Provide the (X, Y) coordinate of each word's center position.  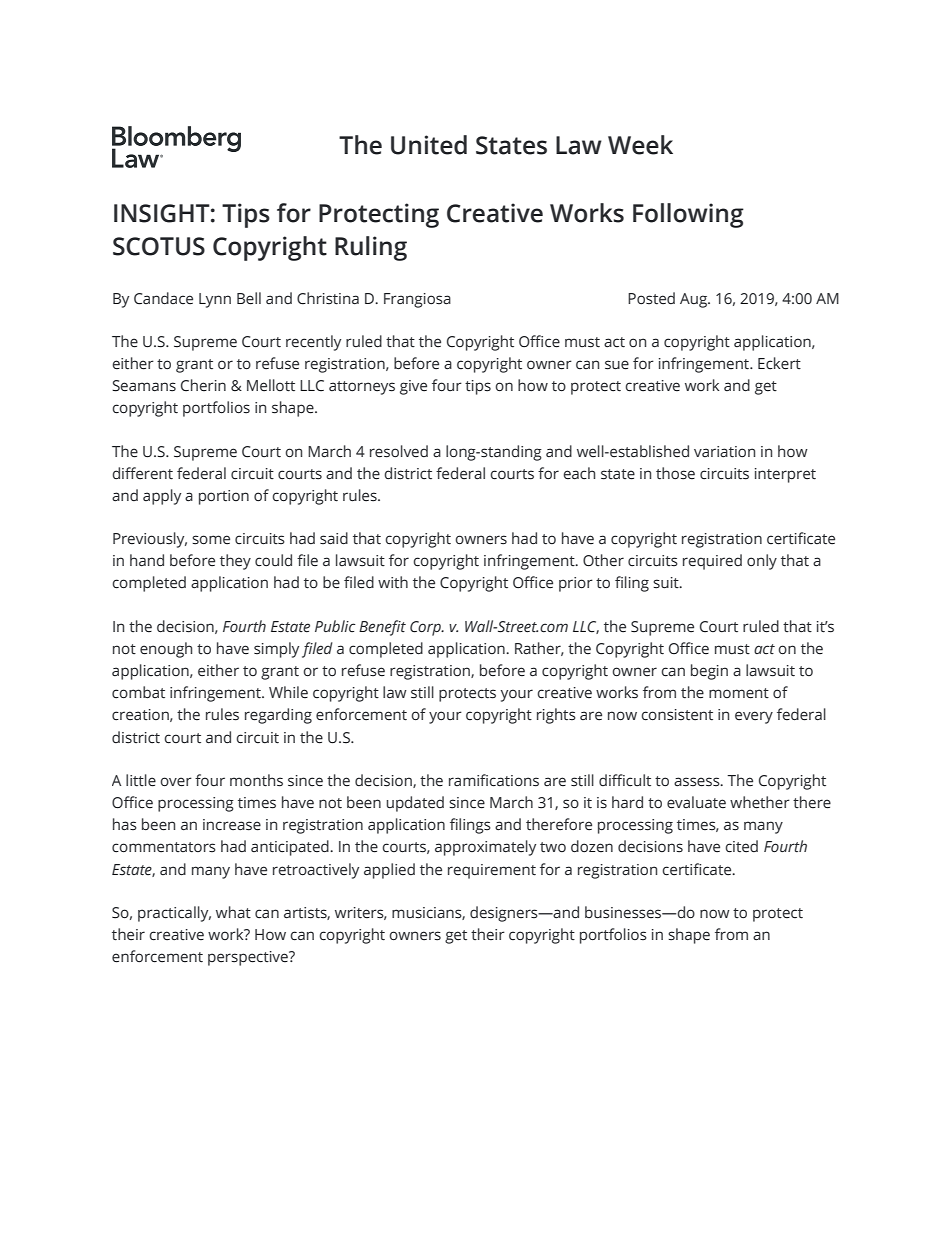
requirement (492, 871)
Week (640, 145)
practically (174, 914)
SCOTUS (159, 246)
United (429, 145)
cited (742, 846)
